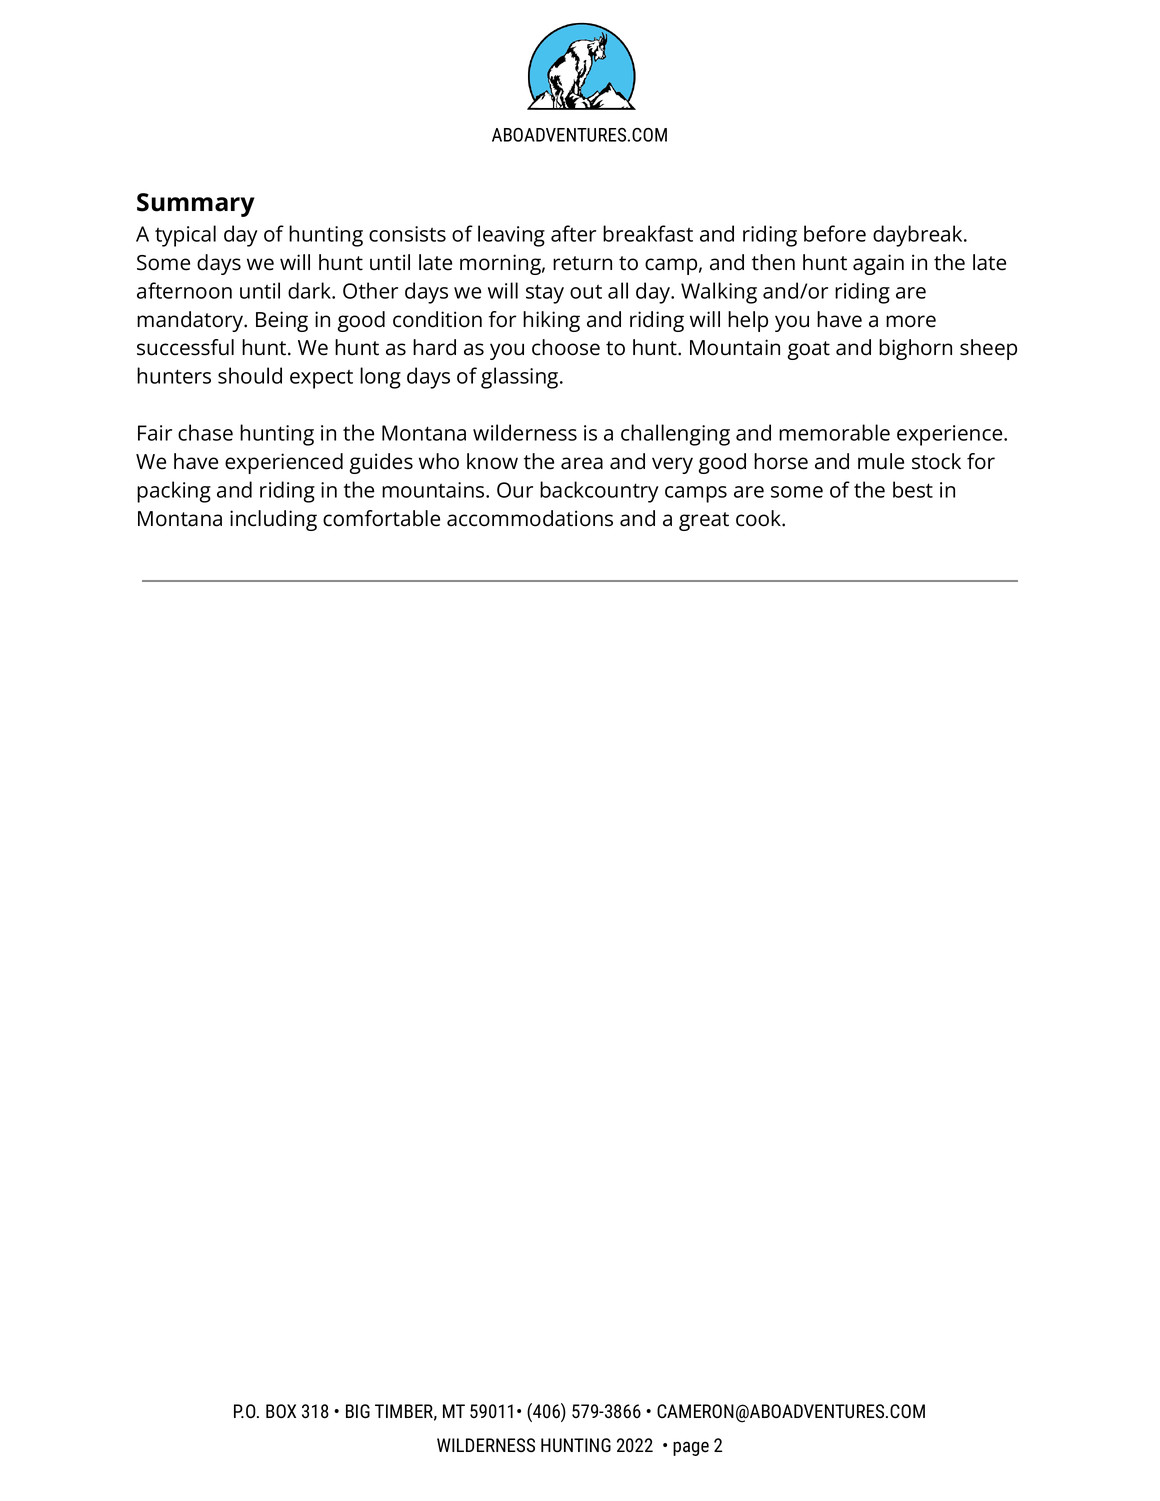 The width and height of the screenshot is (1160, 1501). What do you see at coordinates (582, 263) in the screenshot?
I see `return` at bounding box center [582, 263].
